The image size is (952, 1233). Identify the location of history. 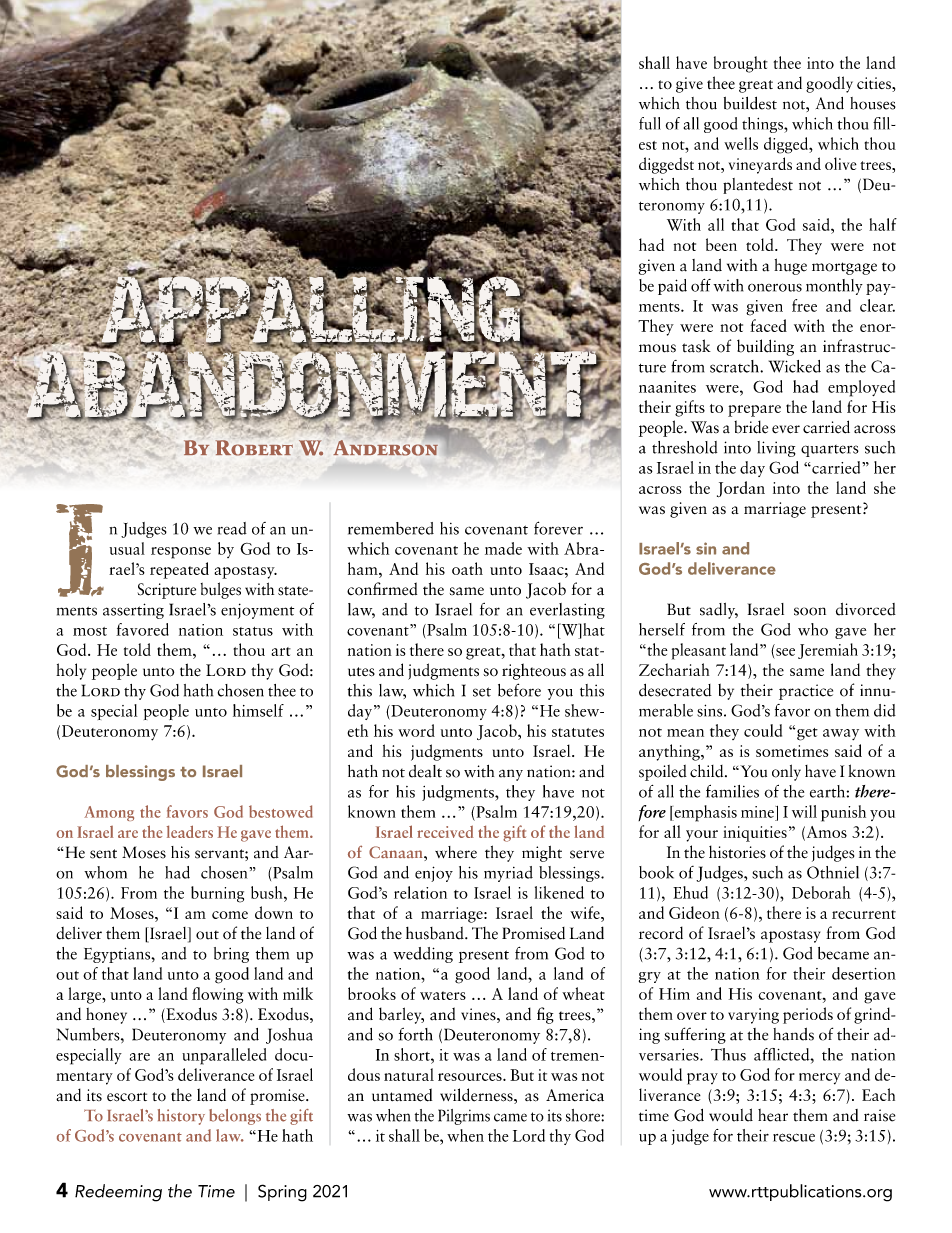
(181, 1117).
